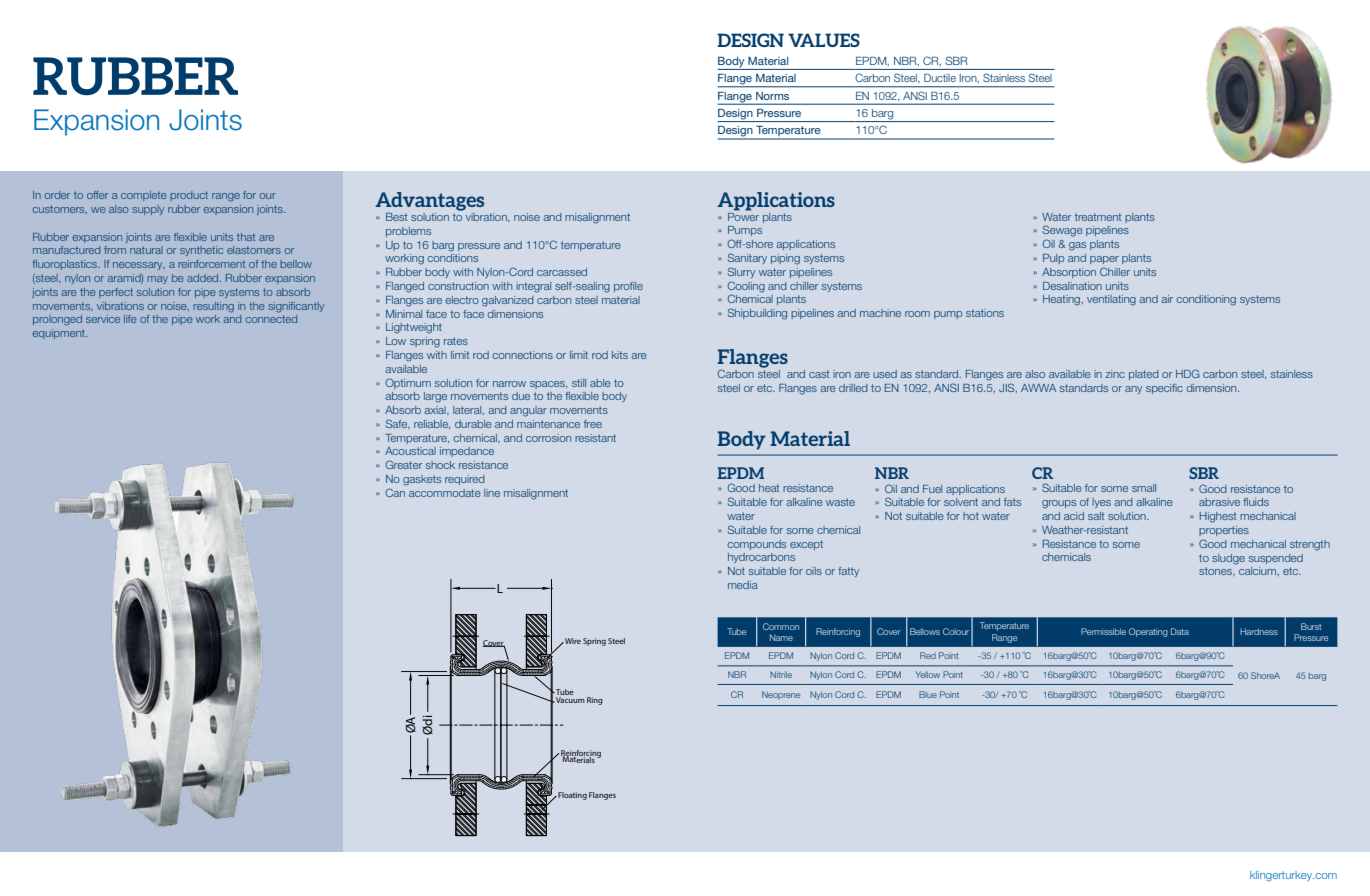 Image resolution: width=1370 pixels, height=896 pixels. What do you see at coordinates (940, 78) in the document?
I see `Ductile` at bounding box center [940, 78].
